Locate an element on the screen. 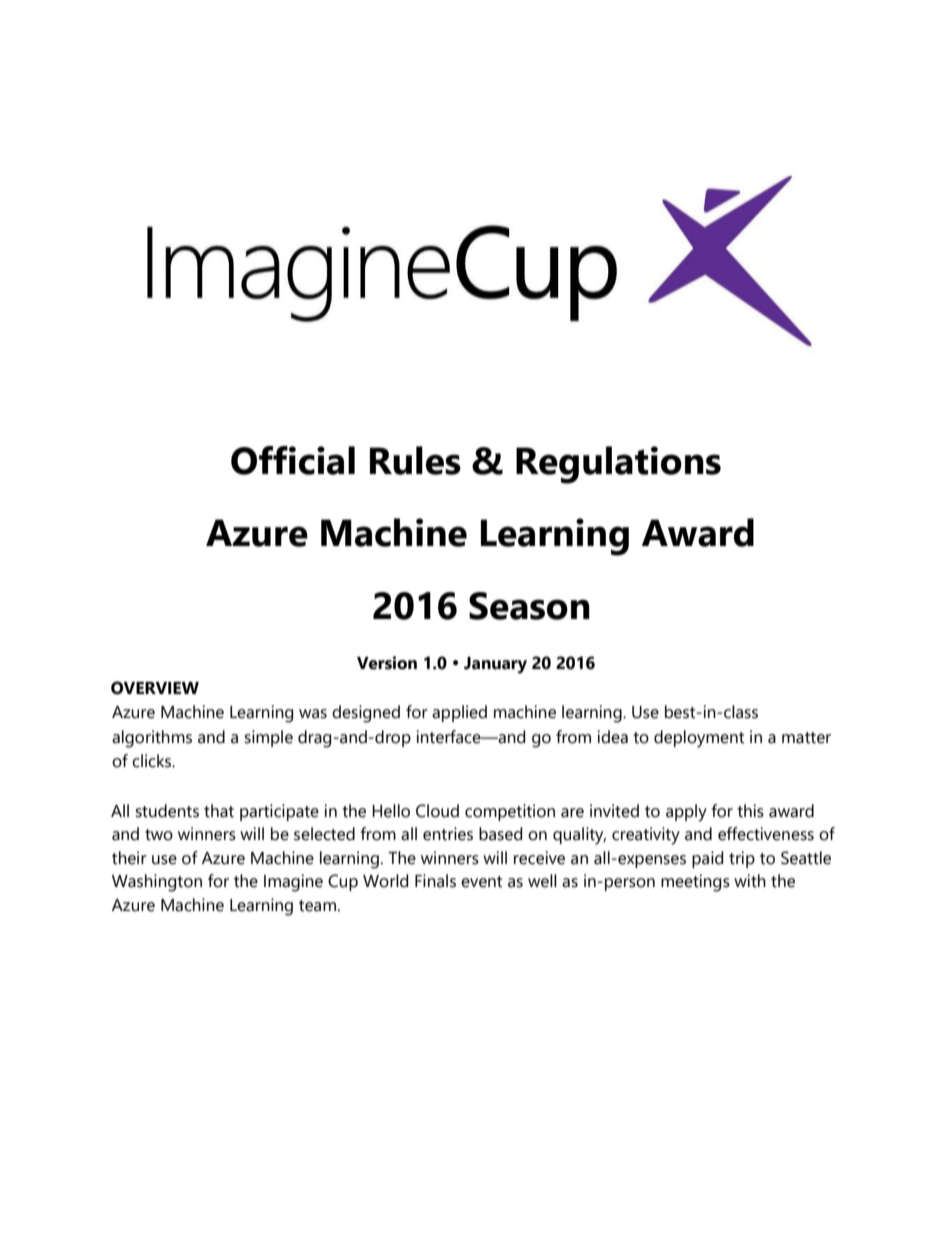 The height and width of the screenshot is (1233, 952). Washington is located at coordinates (157, 883).
